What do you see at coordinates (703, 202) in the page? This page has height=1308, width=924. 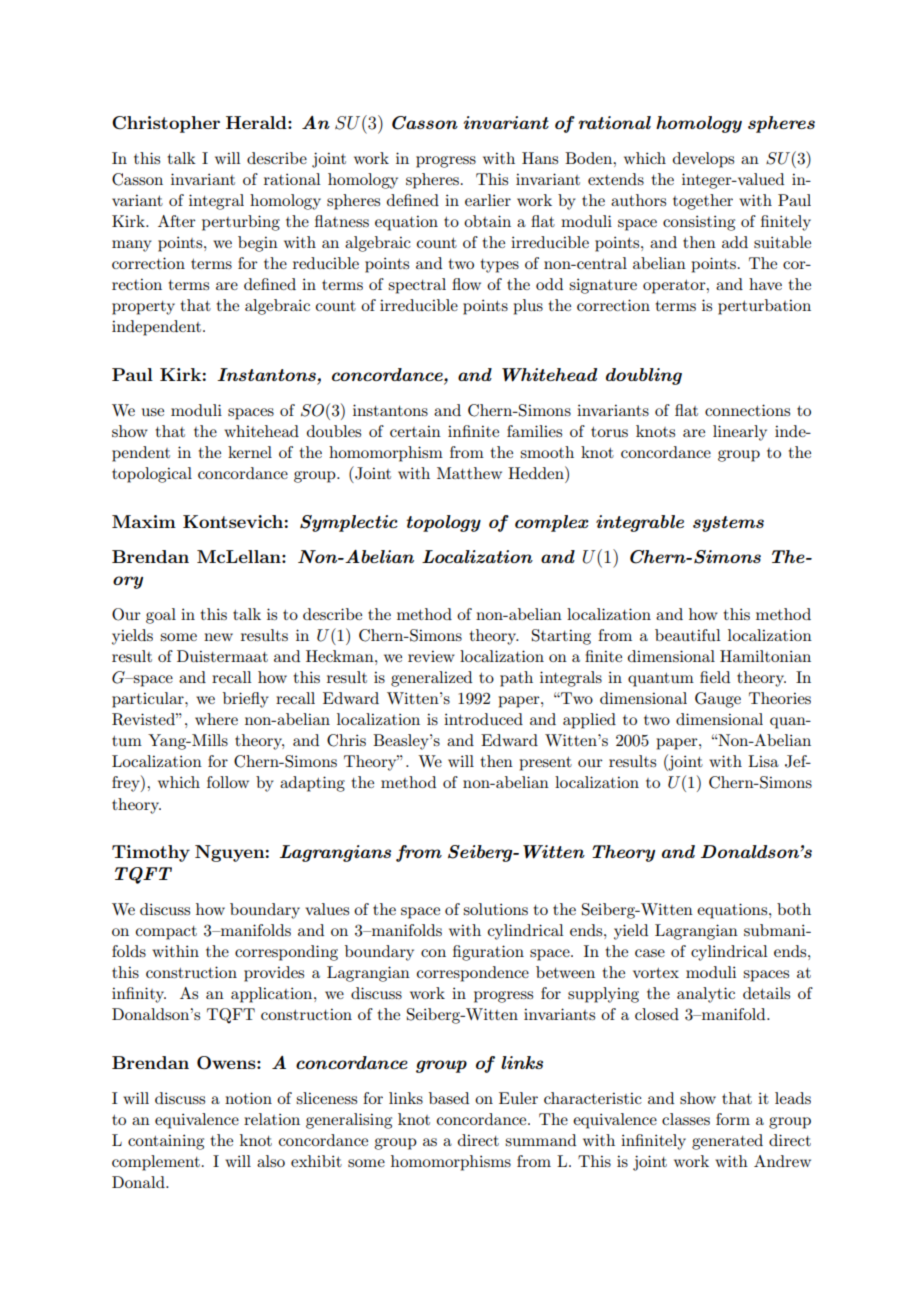 I see `together` at bounding box center [703, 202].
